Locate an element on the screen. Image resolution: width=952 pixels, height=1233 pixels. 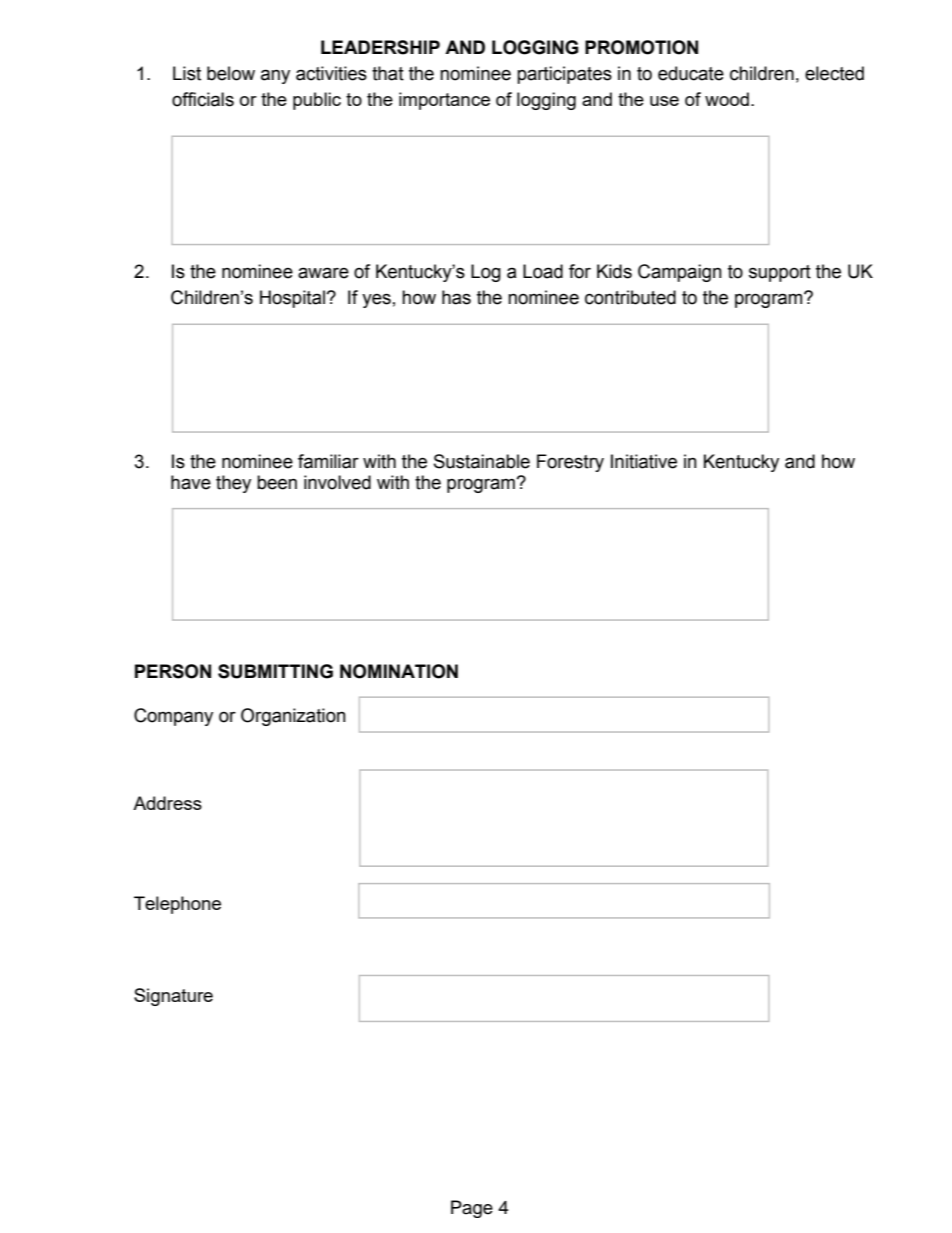
Initiative is located at coordinates (644, 461).
